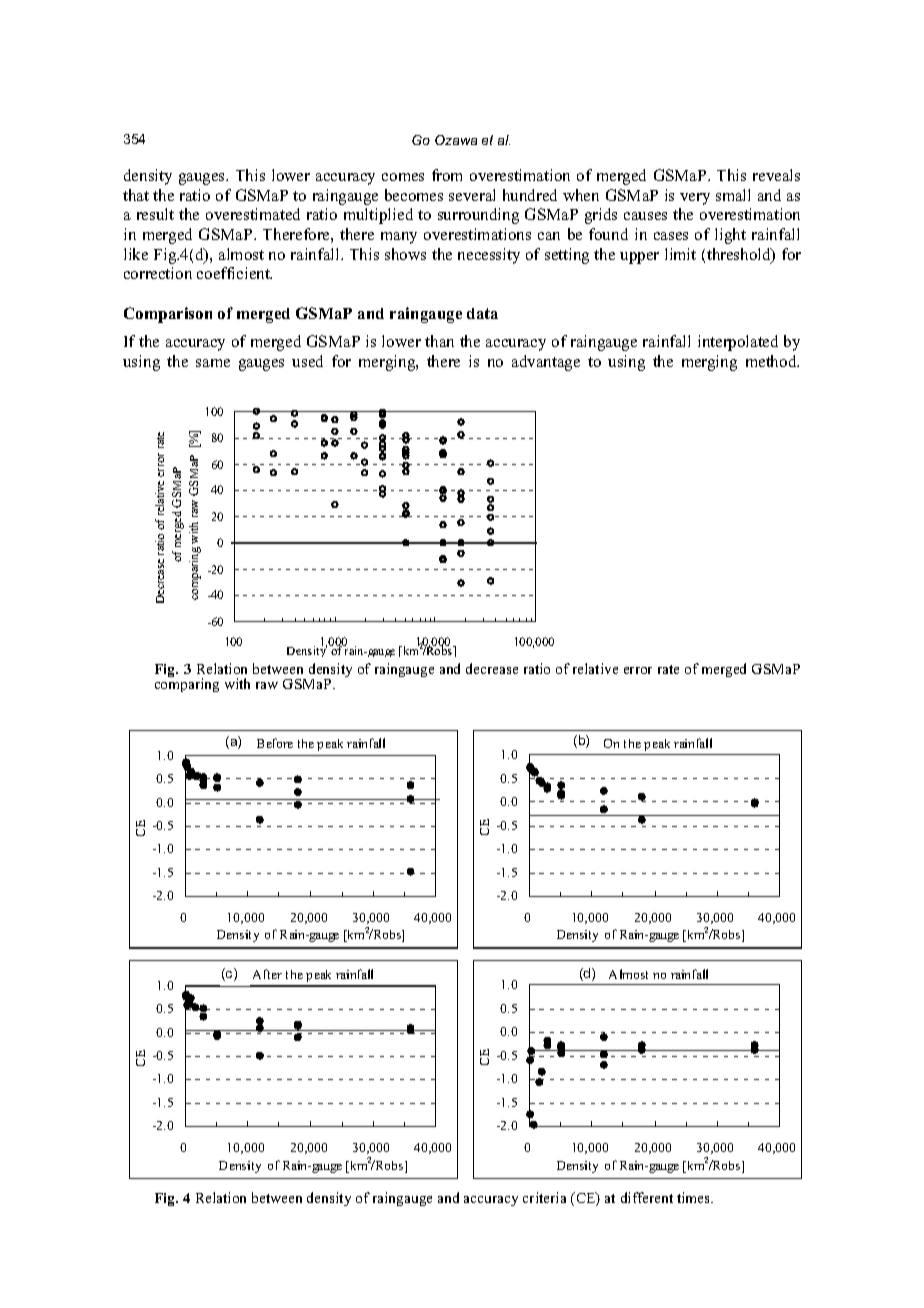 This image has width=924, height=1308. I want to click on overestimated, so click(253, 214).
